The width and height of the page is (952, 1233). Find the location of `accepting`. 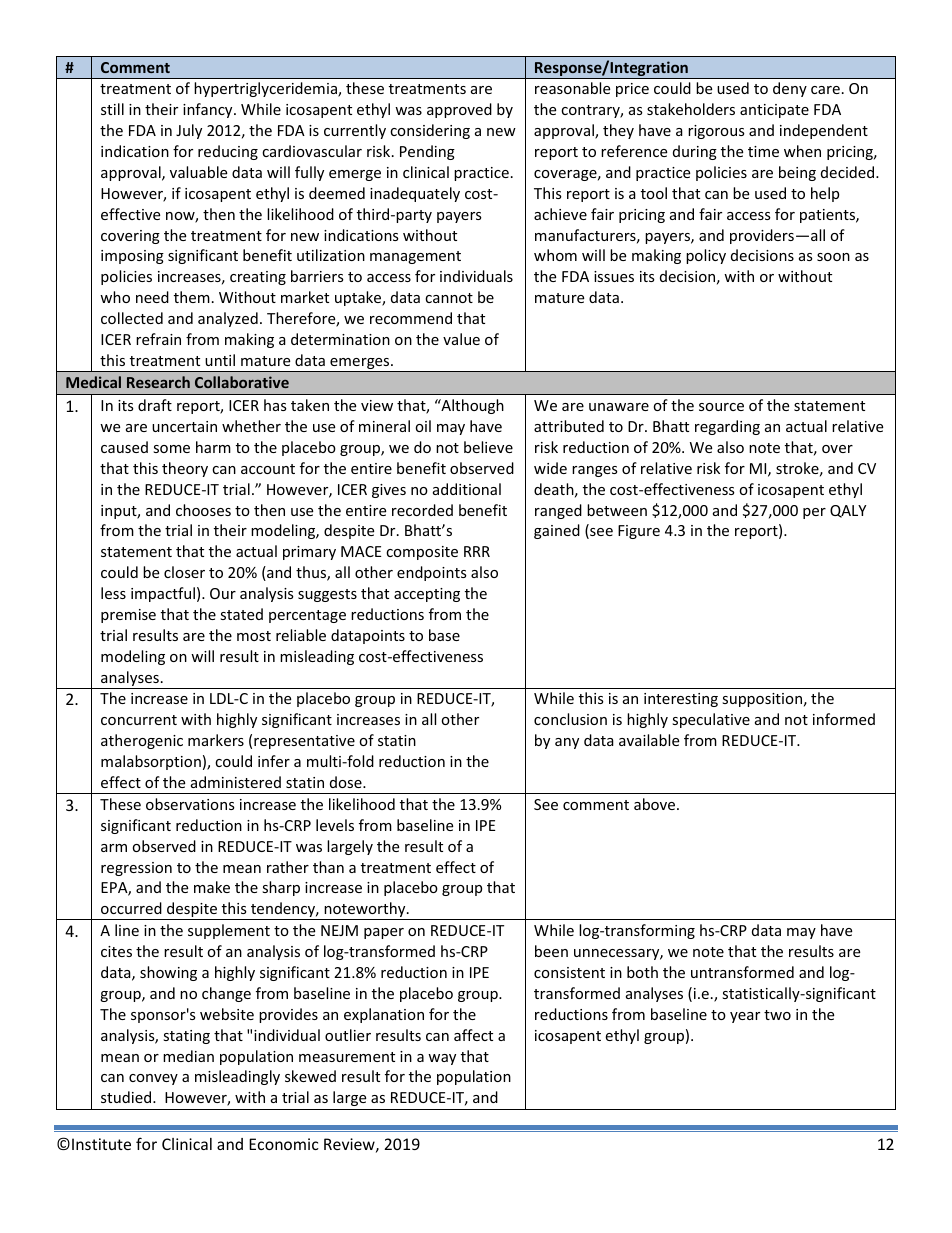

accepting is located at coordinates (427, 595).
